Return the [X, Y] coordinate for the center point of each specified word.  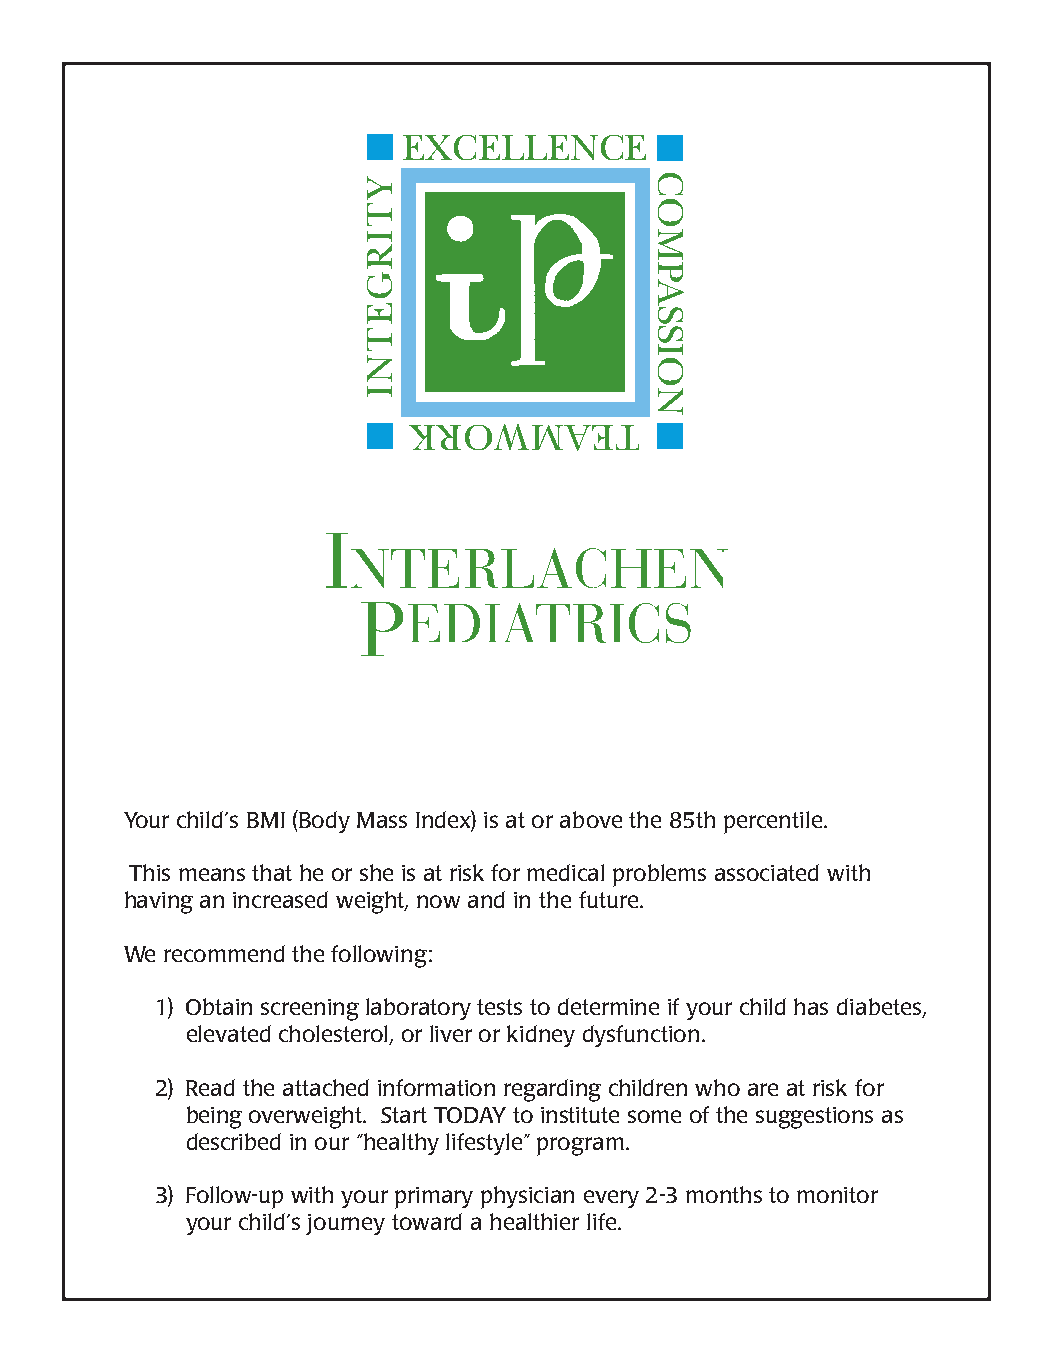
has [811, 1006]
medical [565, 872]
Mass [382, 820]
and [486, 899]
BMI [266, 820]
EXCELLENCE [524, 147]
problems [659, 875]
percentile [774, 822]
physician [527, 1197]
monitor [837, 1195]
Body [324, 822]
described [234, 1141]
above [591, 819]
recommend [224, 953]
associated [767, 872]
